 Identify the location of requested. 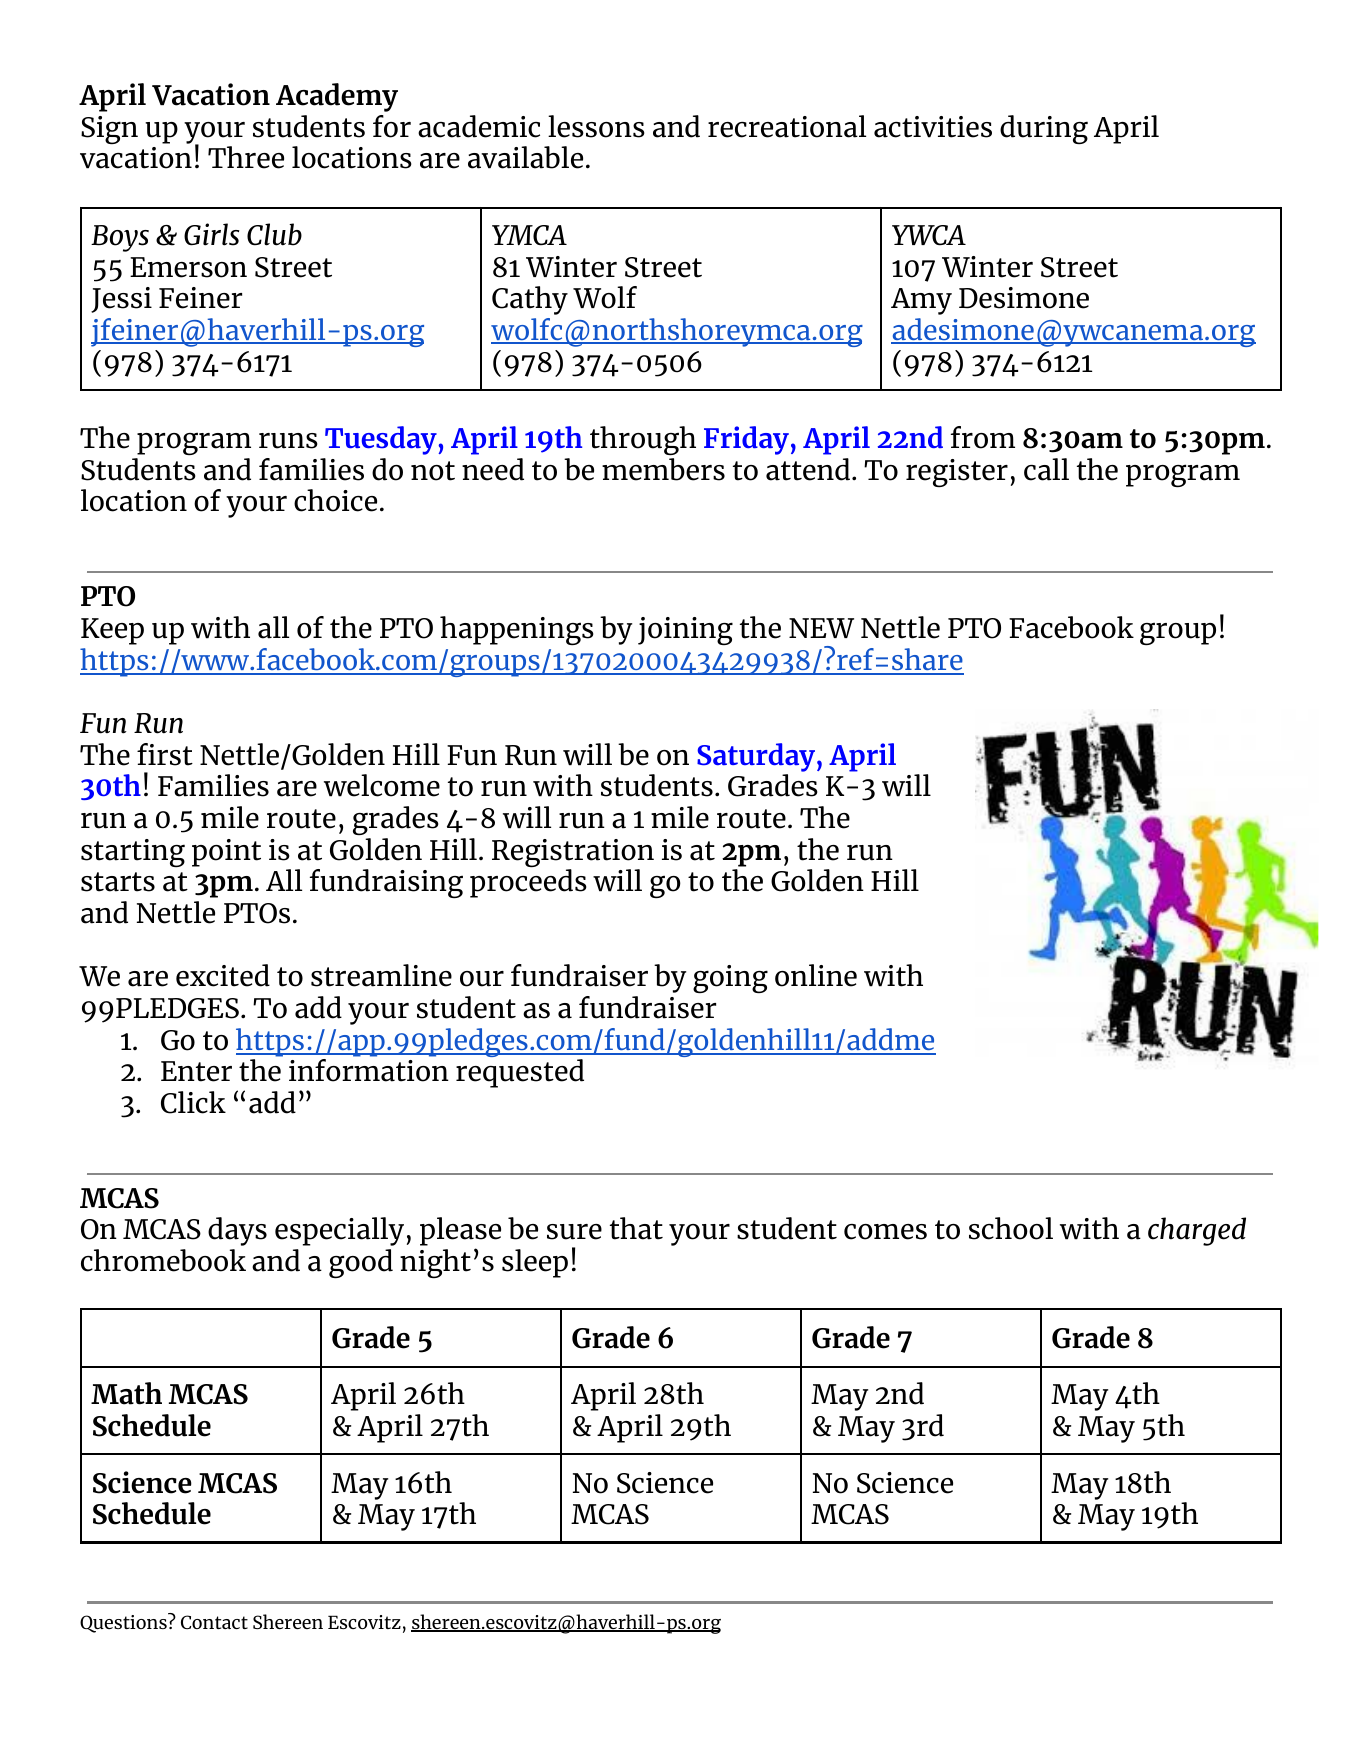
(520, 1073).
